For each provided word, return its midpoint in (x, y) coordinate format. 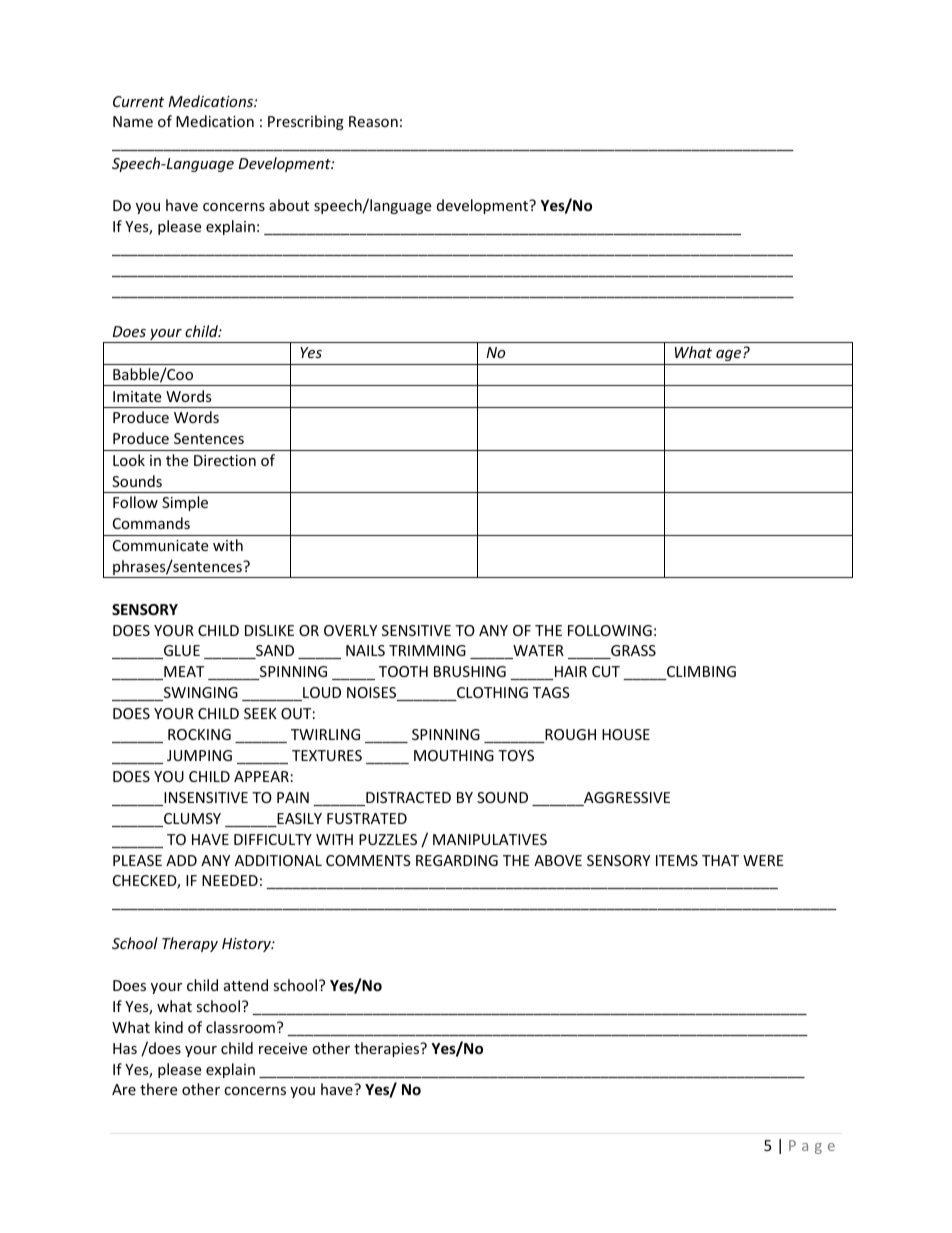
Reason (373, 121)
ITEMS (677, 860)
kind (169, 1027)
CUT (606, 671)
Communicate (160, 545)
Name (133, 121)
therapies (388, 1049)
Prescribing (306, 122)
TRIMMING (427, 650)
